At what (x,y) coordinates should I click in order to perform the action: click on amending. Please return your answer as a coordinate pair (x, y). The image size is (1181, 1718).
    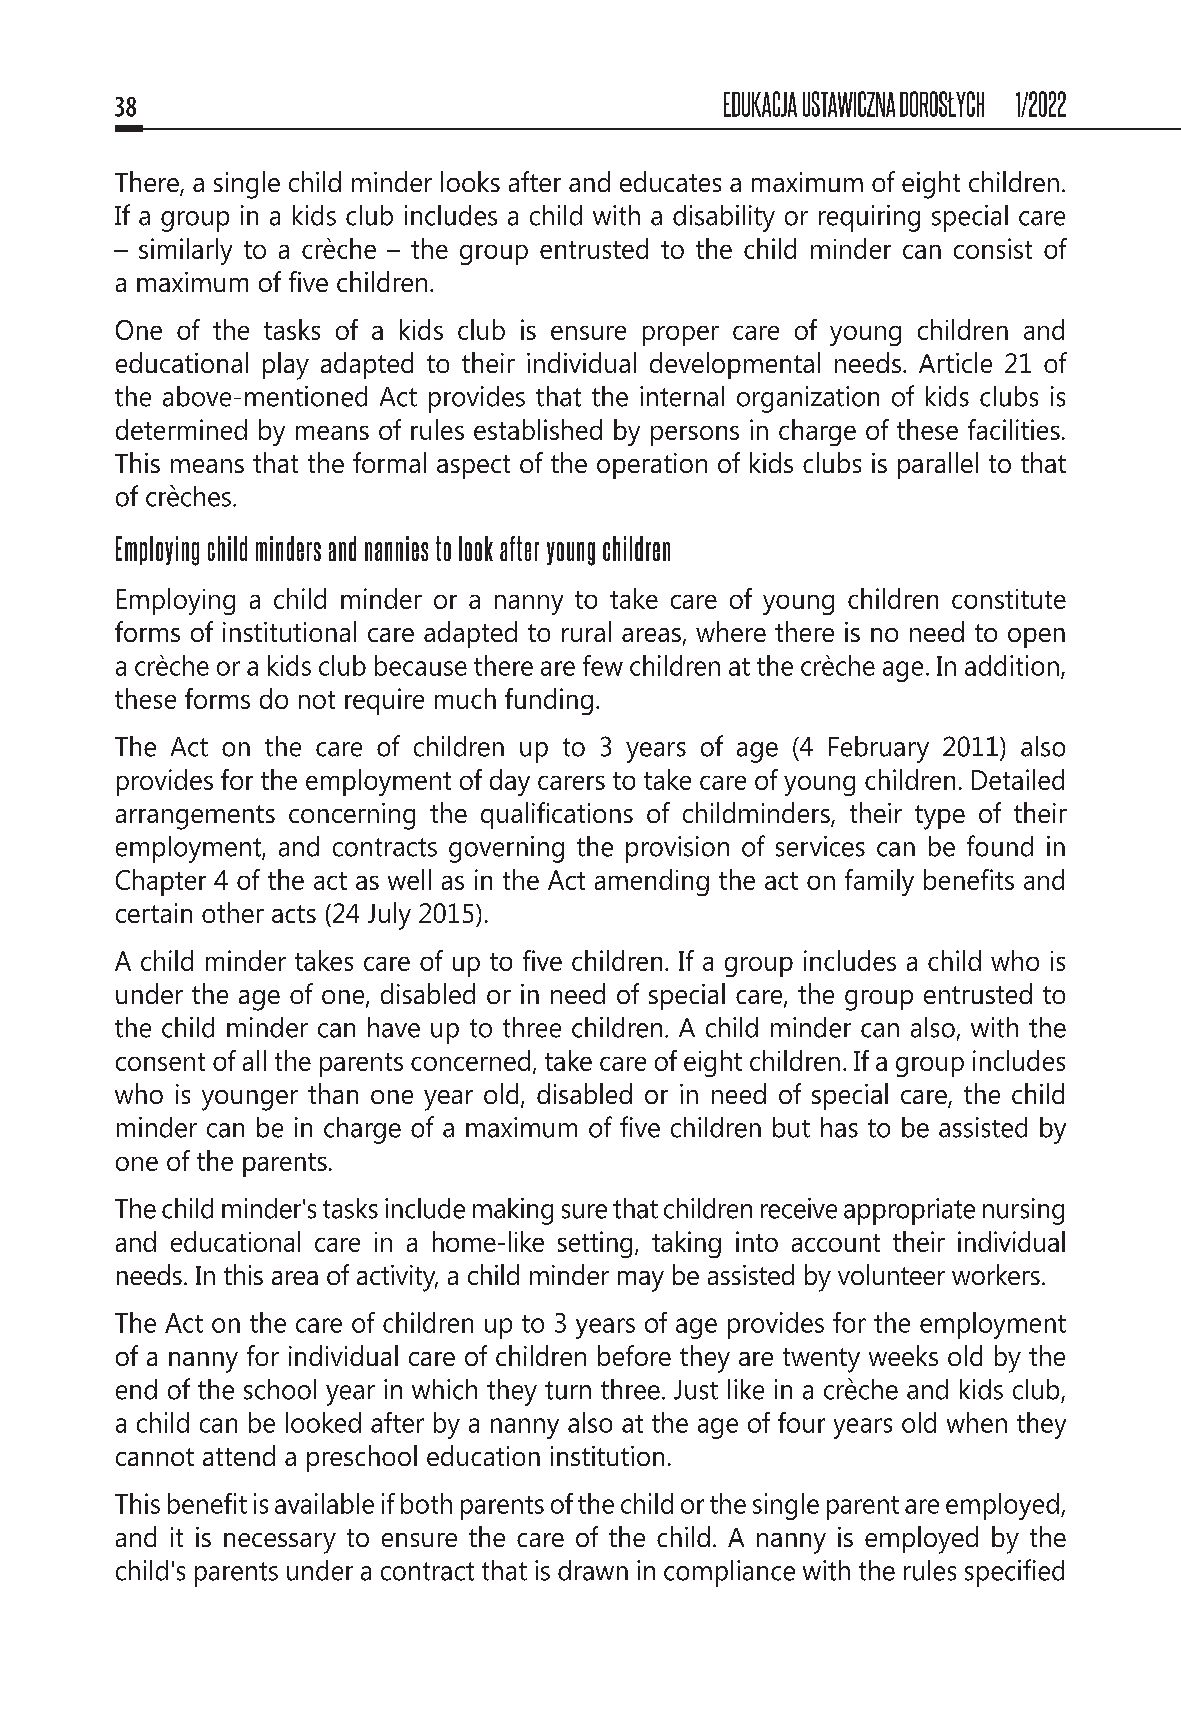
    Looking at the image, I should click on (652, 882).
